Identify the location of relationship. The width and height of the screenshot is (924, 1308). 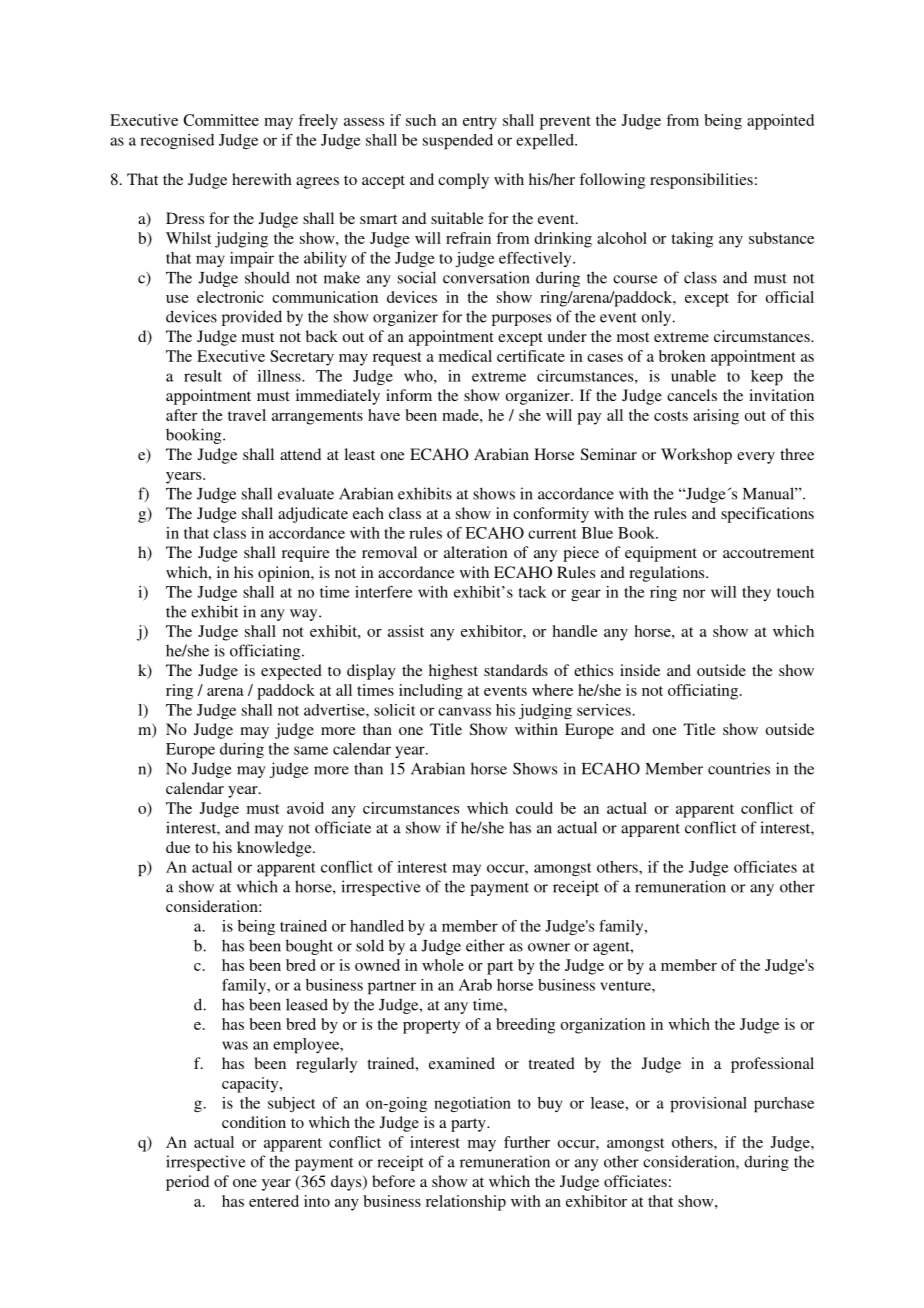
(466, 1203).
